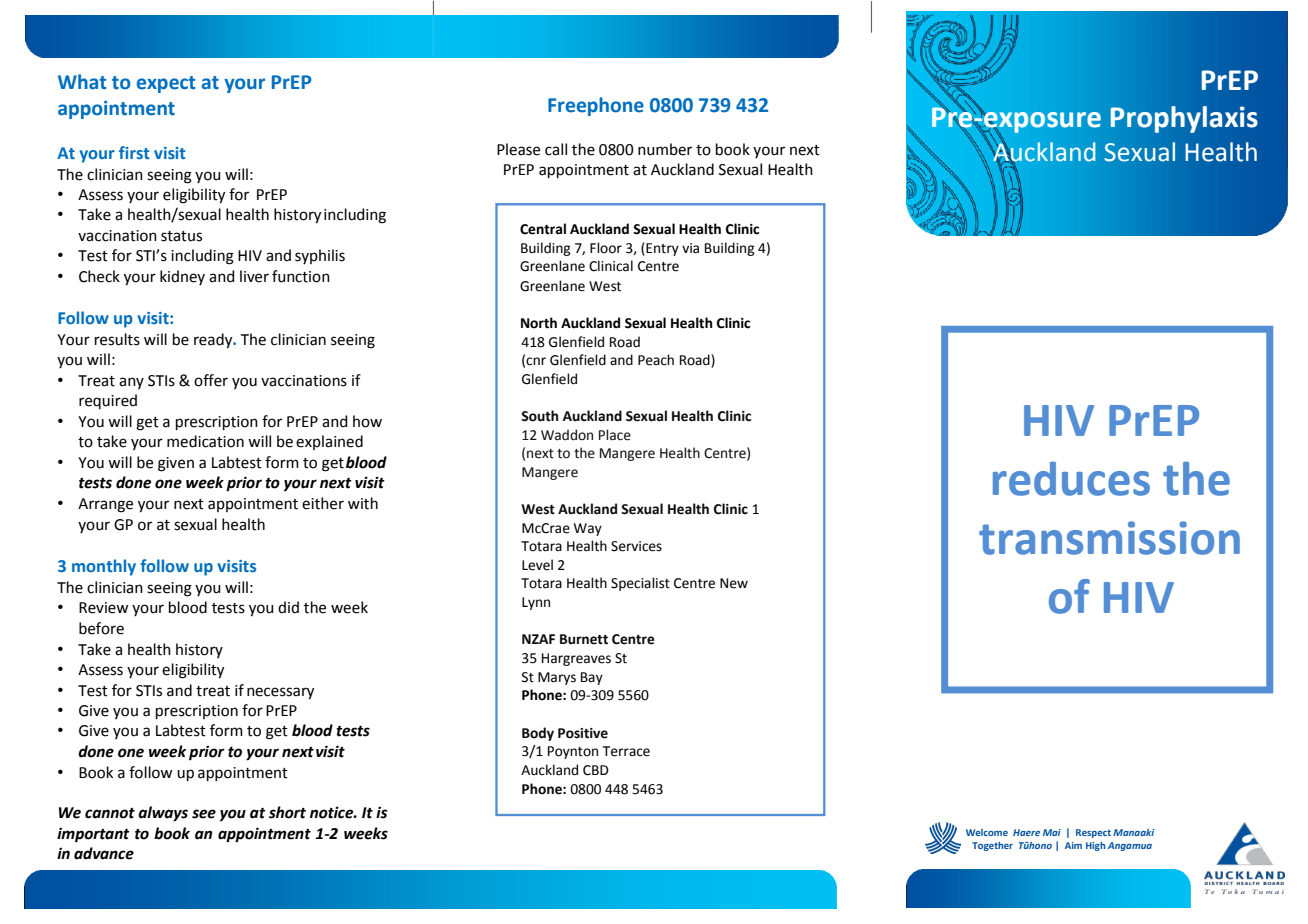 The image size is (1308, 924). What do you see at coordinates (690, 248) in the screenshot?
I see `via` at bounding box center [690, 248].
